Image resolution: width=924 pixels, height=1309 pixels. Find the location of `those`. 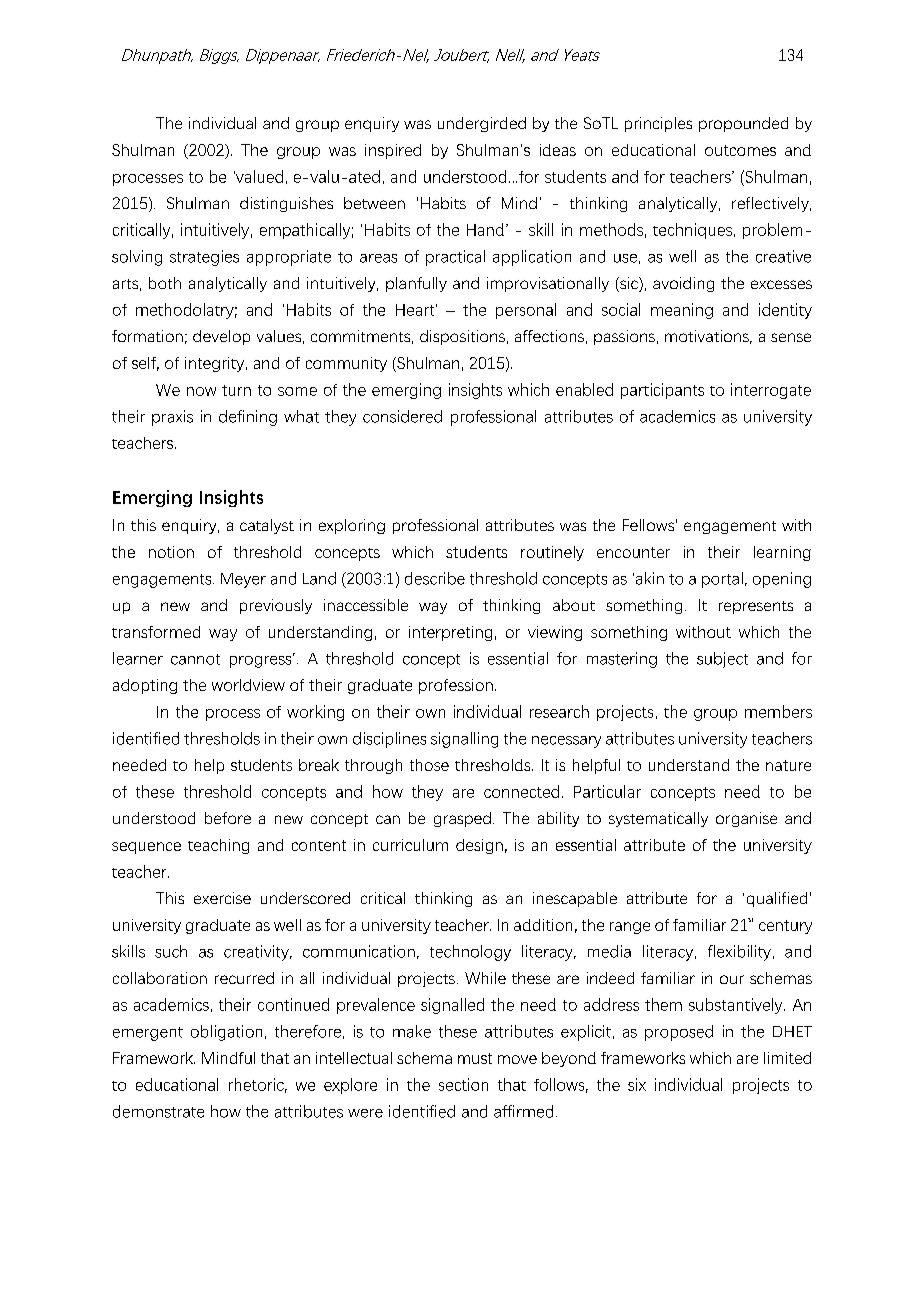

those is located at coordinates (429, 765).
